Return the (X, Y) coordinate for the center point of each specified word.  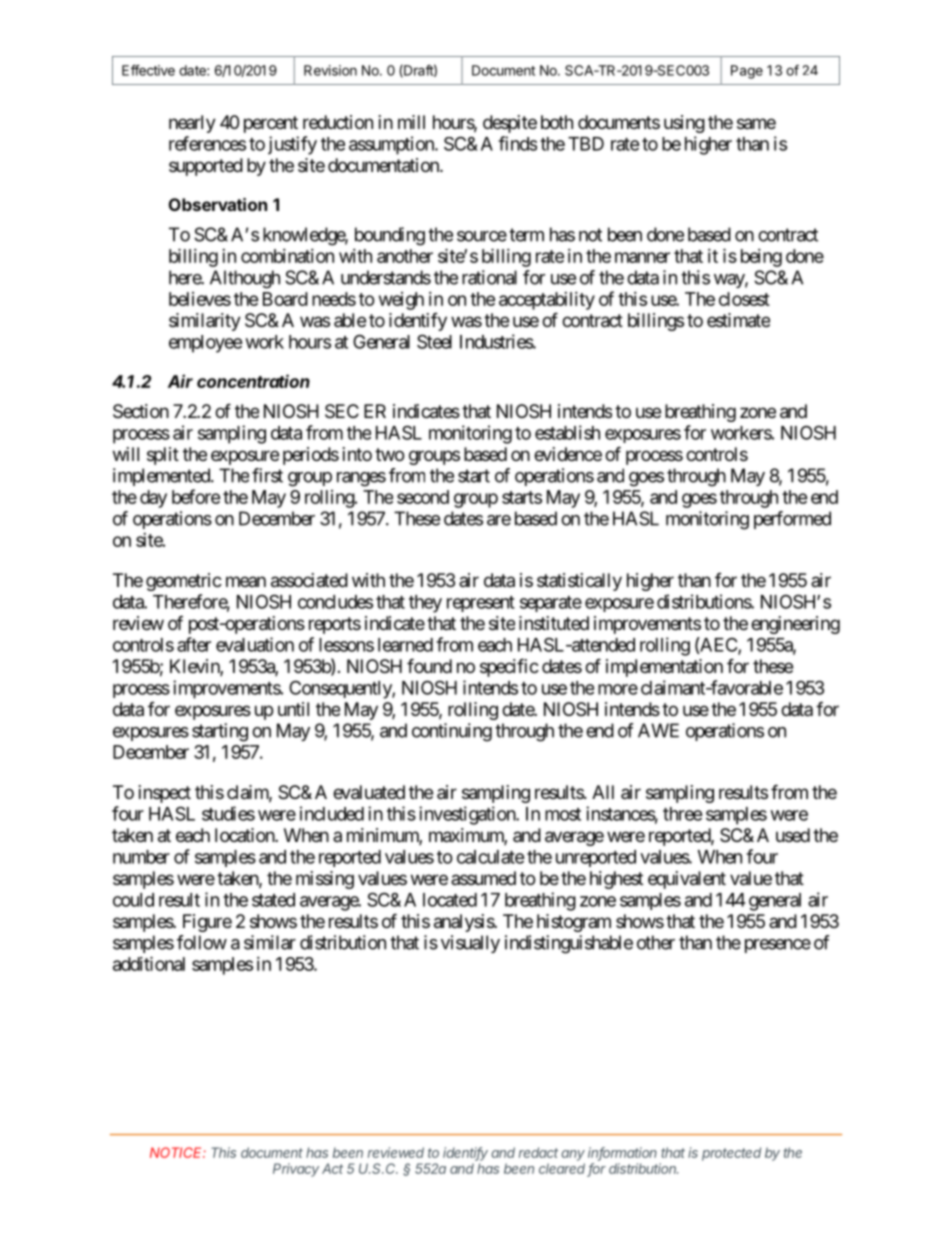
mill (411, 122)
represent (481, 604)
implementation (664, 668)
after (194, 644)
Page (747, 72)
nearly (192, 124)
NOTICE (178, 1152)
